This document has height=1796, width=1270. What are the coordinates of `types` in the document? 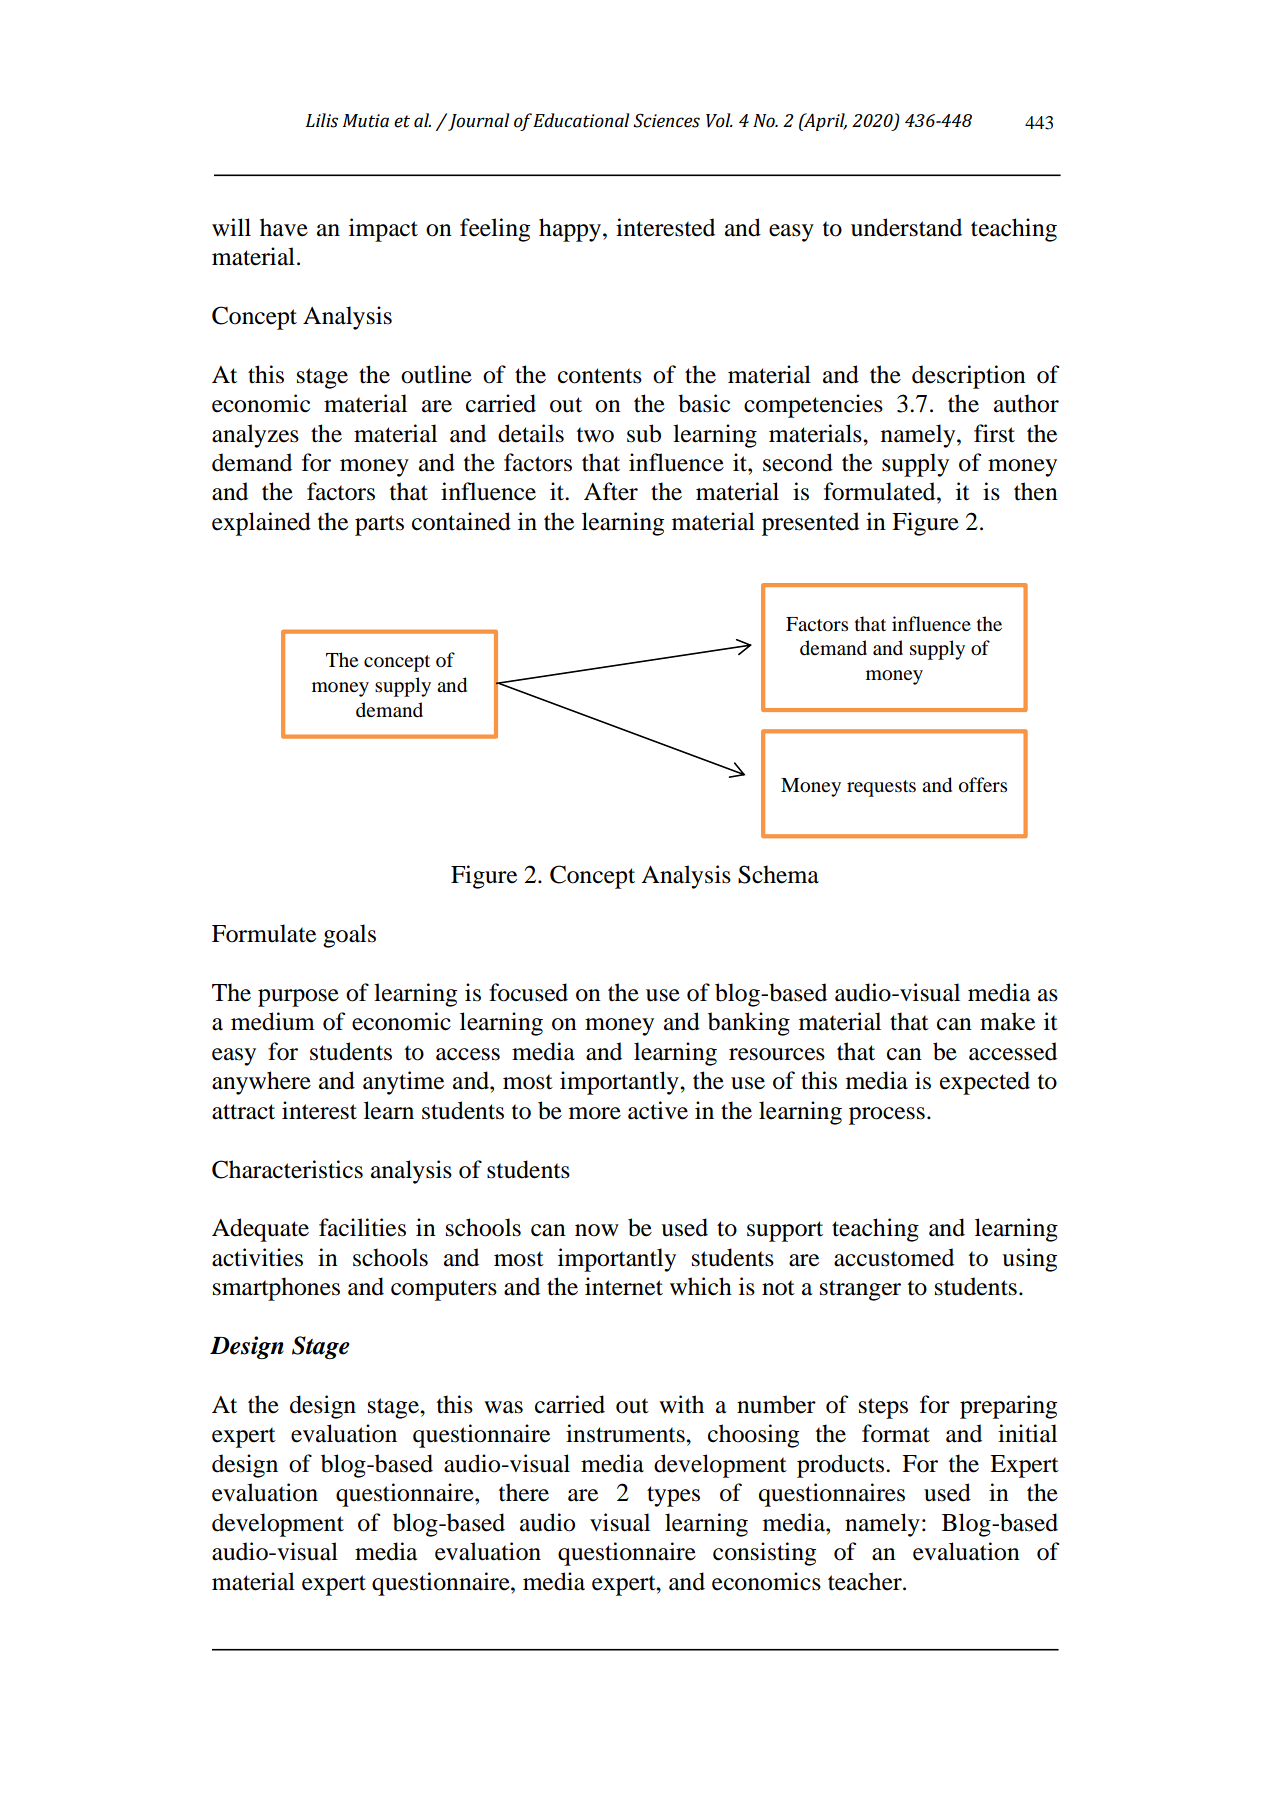 It's located at (673, 1496).
